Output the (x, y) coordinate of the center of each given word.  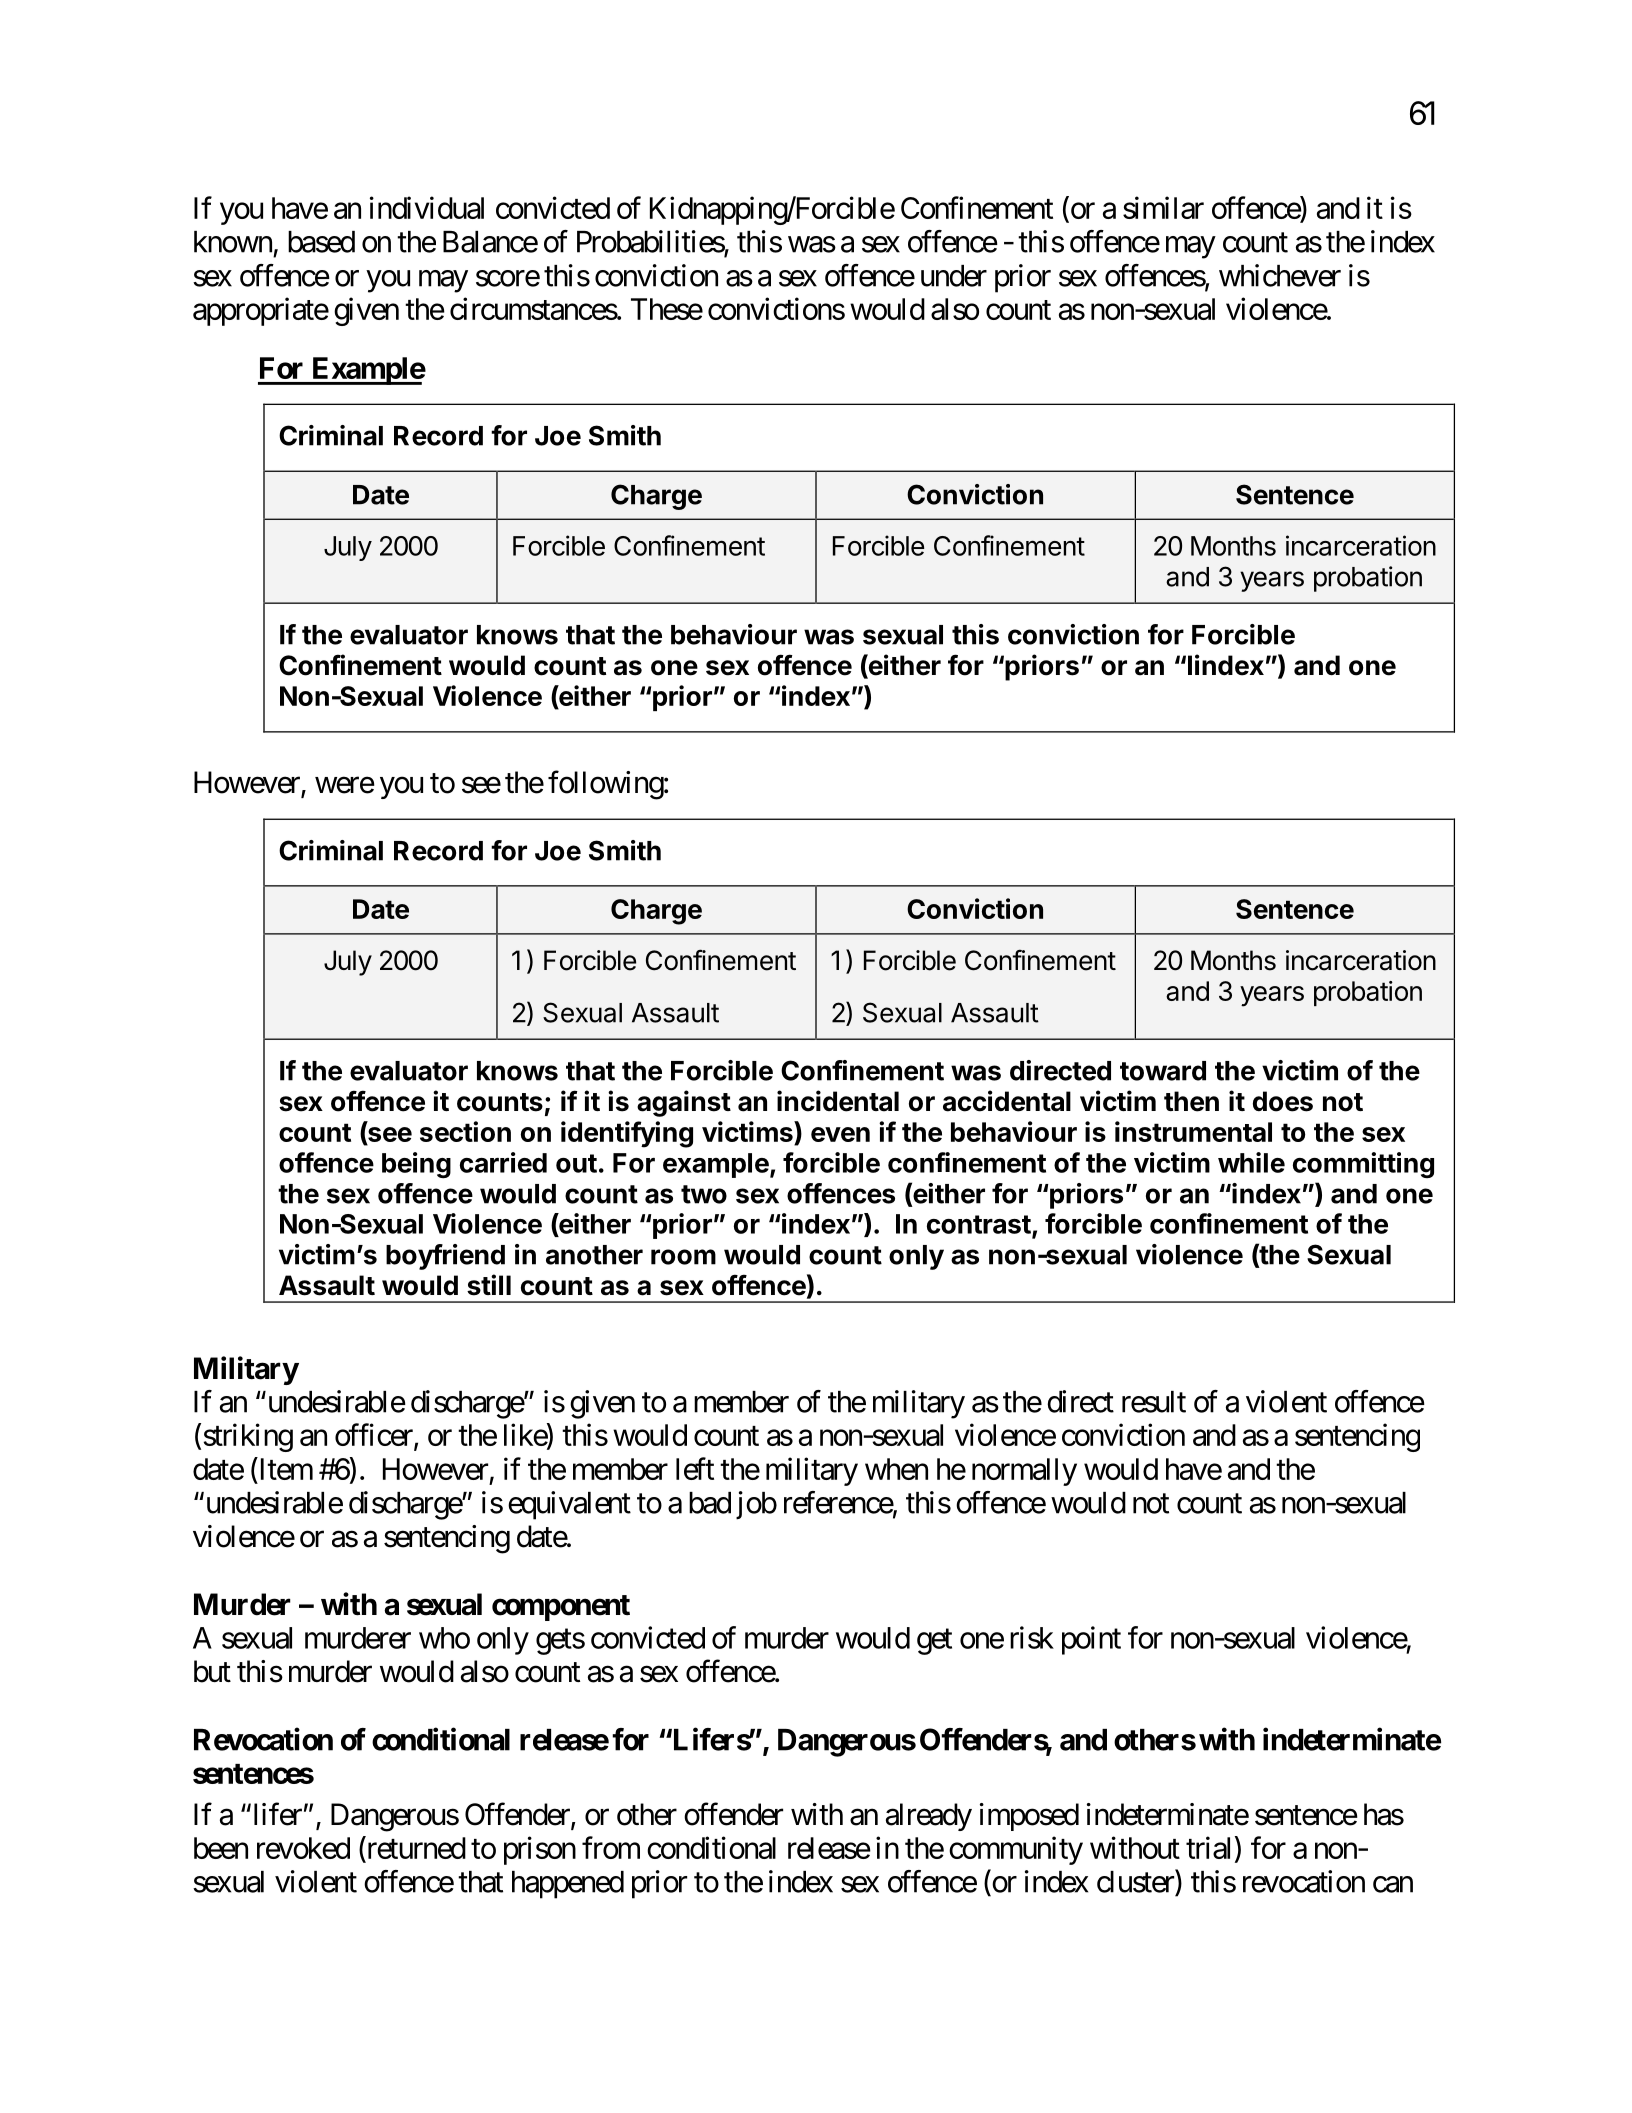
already (929, 1817)
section (465, 1131)
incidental (838, 1101)
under (954, 276)
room (683, 1257)
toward (1163, 1071)
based (321, 242)
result (1154, 1402)
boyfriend (445, 1257)
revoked (303, 1848)
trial (1208, 1847)
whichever (1280, 275)
